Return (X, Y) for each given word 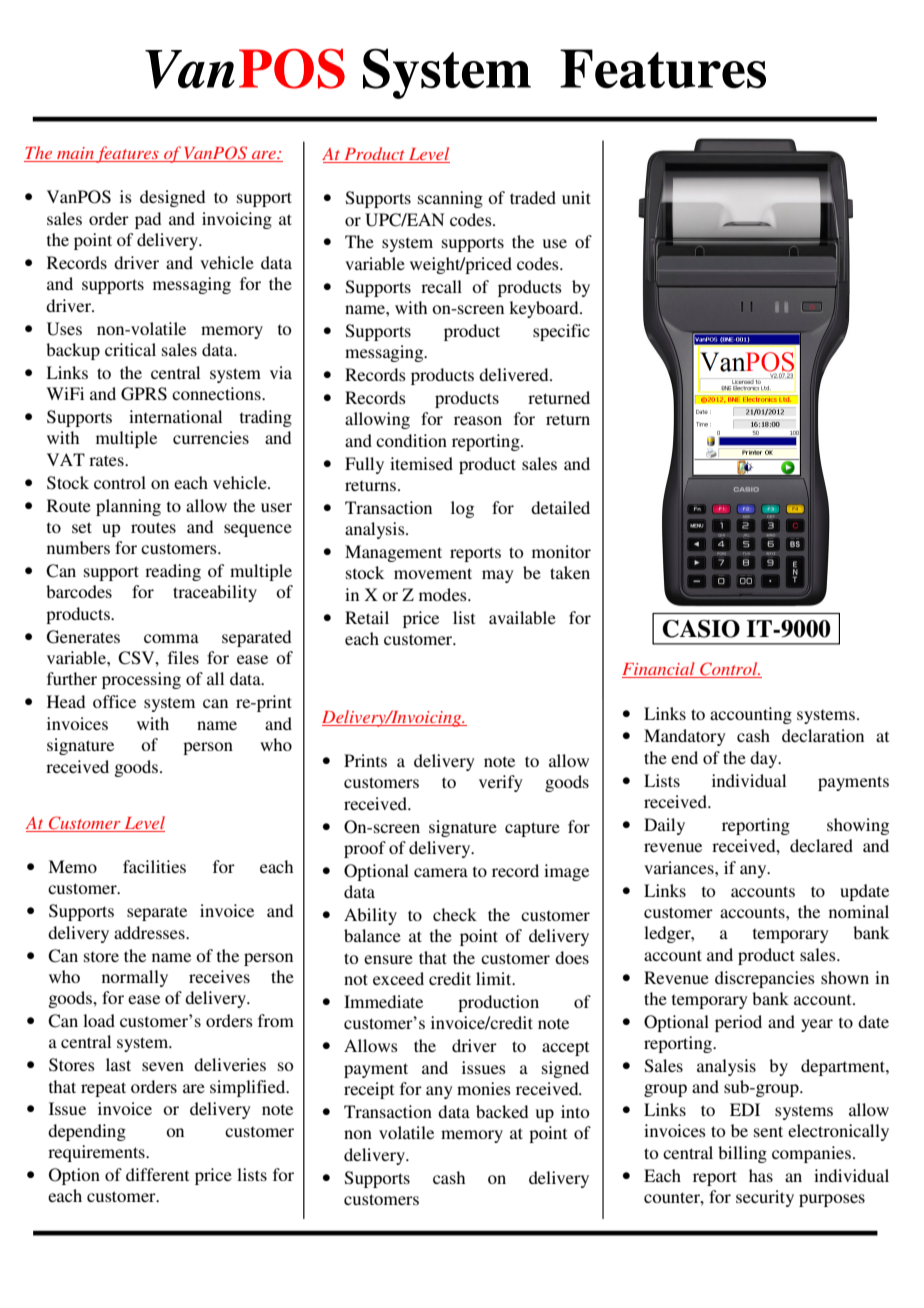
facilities (154, 866)
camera (441, 872)
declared (821, 845)
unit (576, 197)
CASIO (701, 629)
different (157, 1174)
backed (502, 1111)
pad (148, 220)
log (462, 509)
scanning (450, 199)
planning (128, 507)
